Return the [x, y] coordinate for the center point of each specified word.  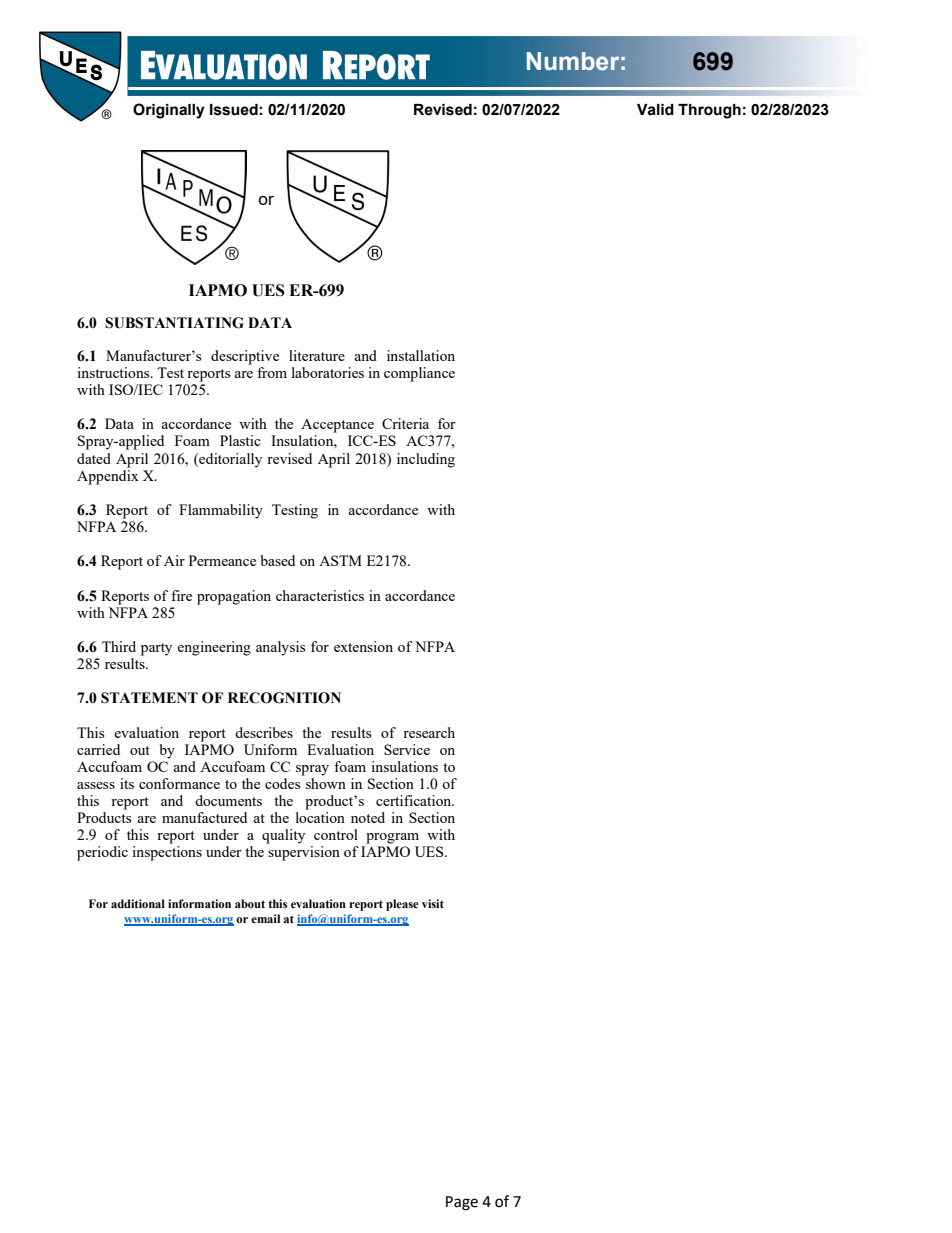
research [429, 732]
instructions [114, 372]
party [156, 649]
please [402, 905]
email [265, 918]
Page [462, 1203]
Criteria [405, 423]
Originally [169, 111]
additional [138, 903]
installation [421, 355]
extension [363, 646]
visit [433, 903]
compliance [419, 374]
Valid [655, 110]
